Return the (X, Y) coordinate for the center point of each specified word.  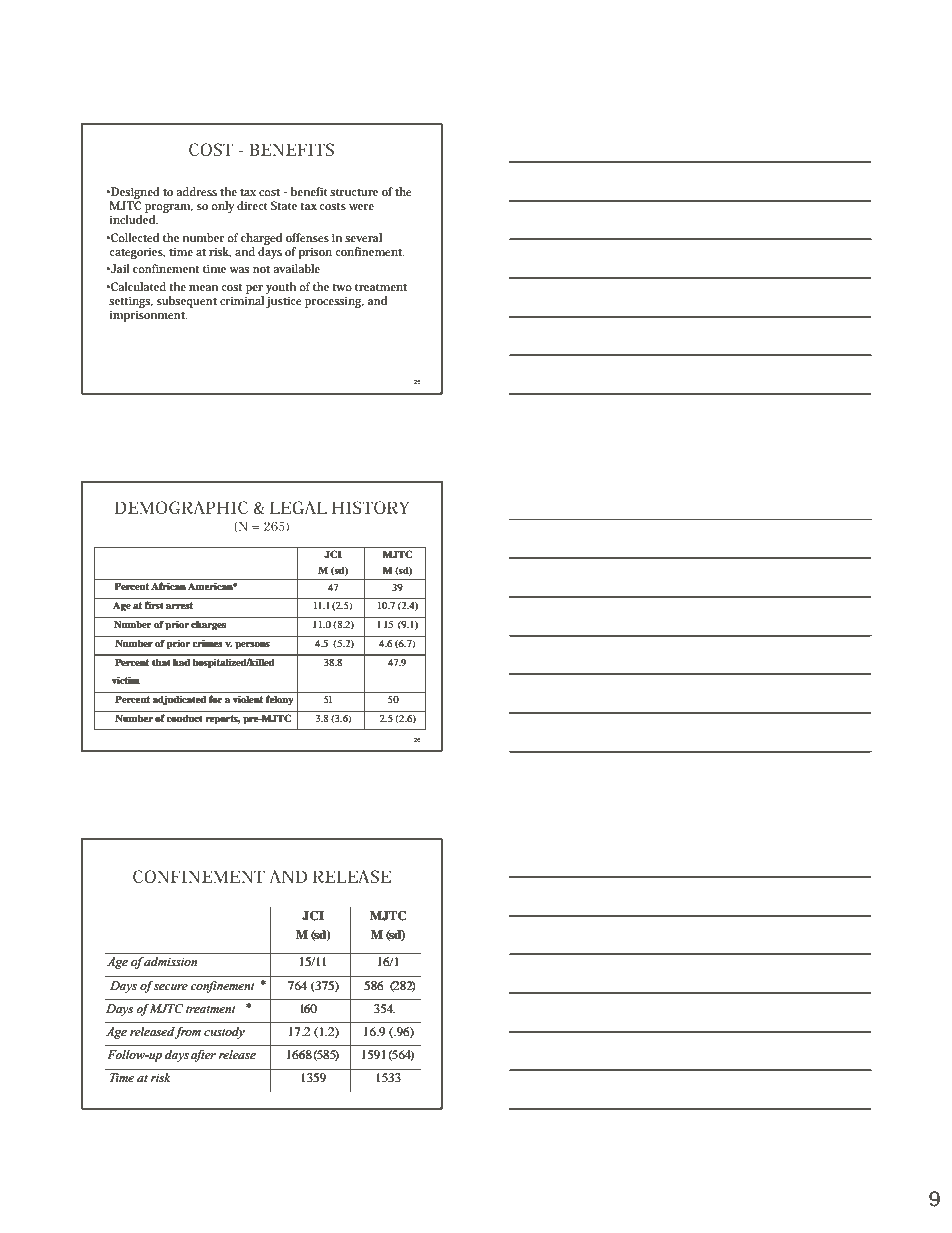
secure (171, 987)
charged (261, 239)
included (134, 219)
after (203, 1056)
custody (224, 1033)
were (361, 207)
